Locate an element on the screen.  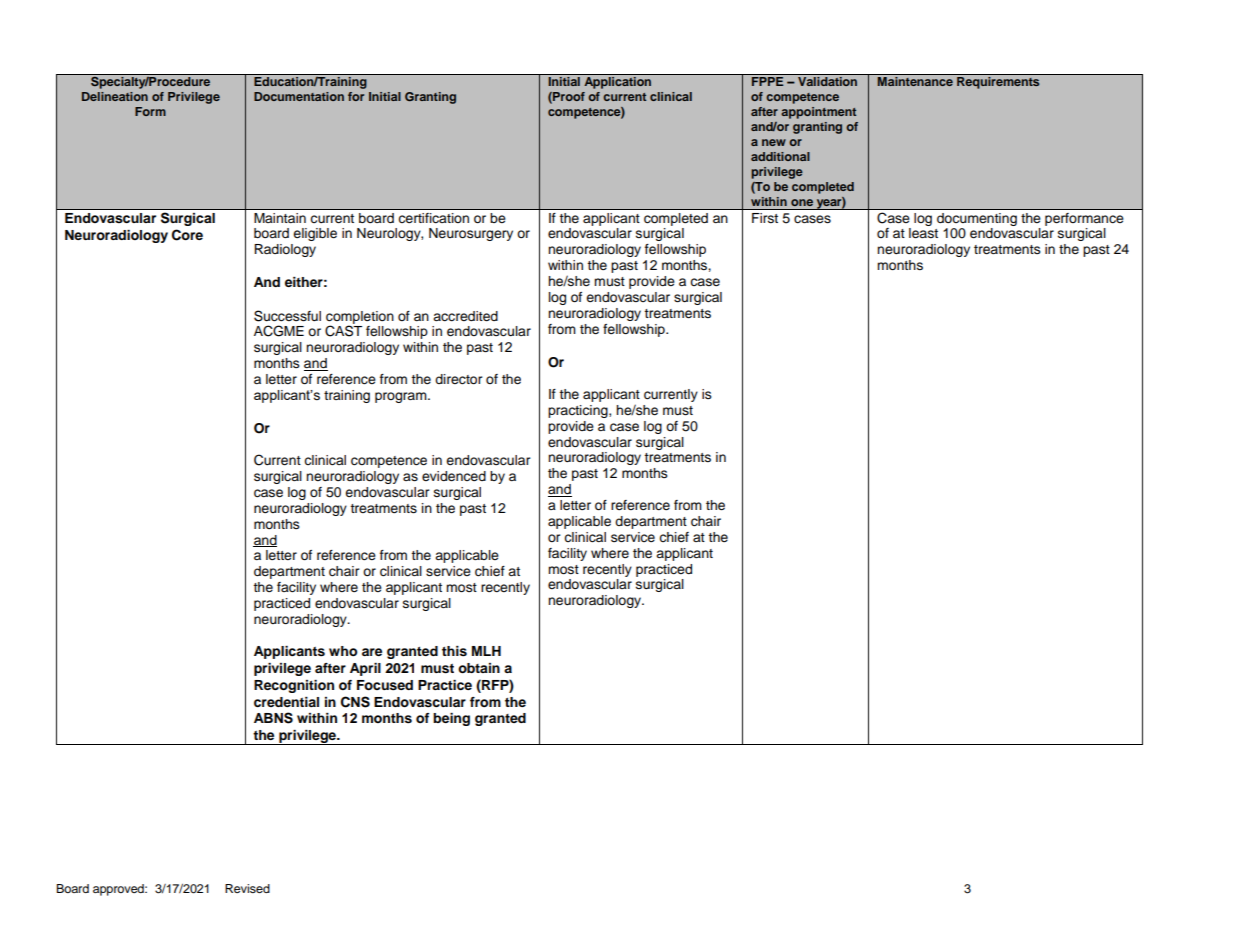
Successful is located at coordinates (287, 316).
